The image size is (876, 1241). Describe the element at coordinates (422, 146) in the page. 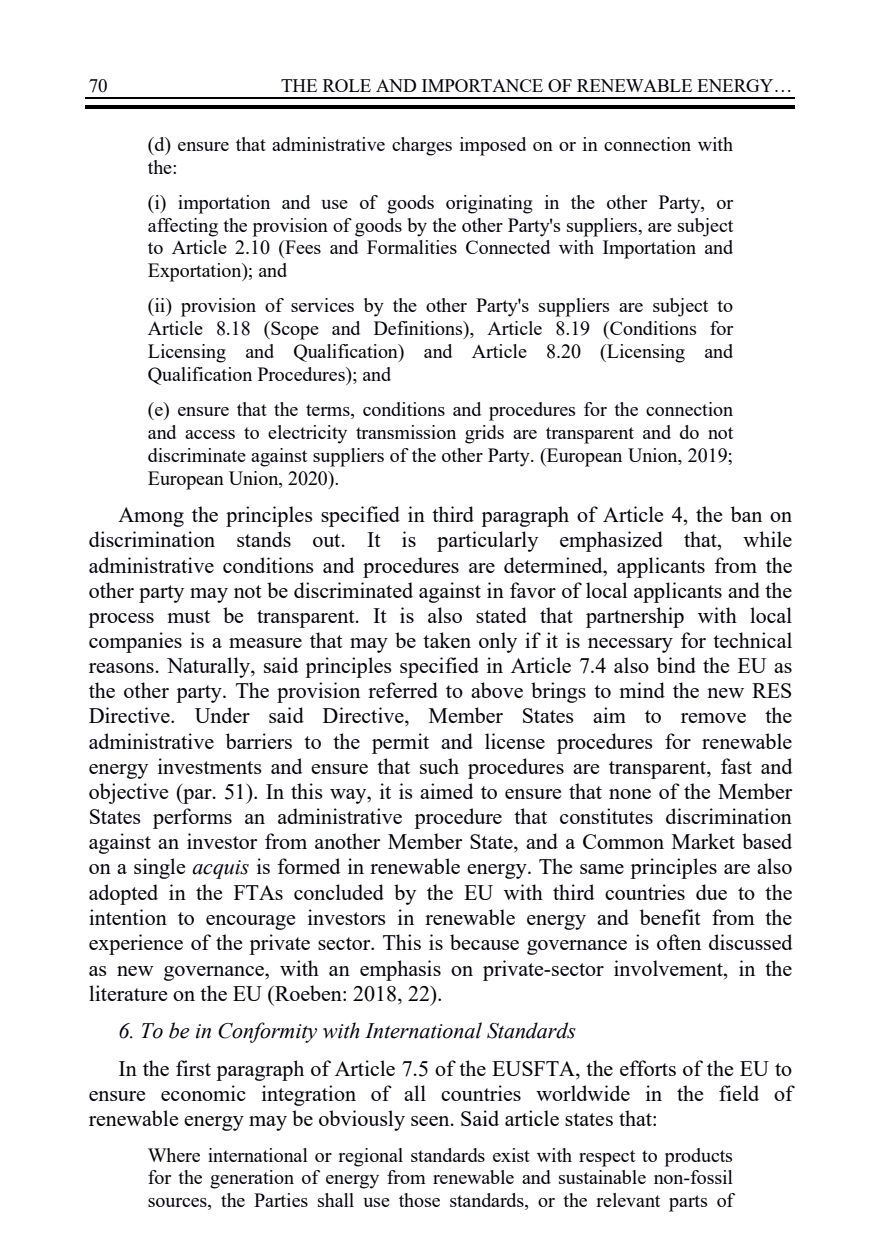

I see `charges` at that location.
